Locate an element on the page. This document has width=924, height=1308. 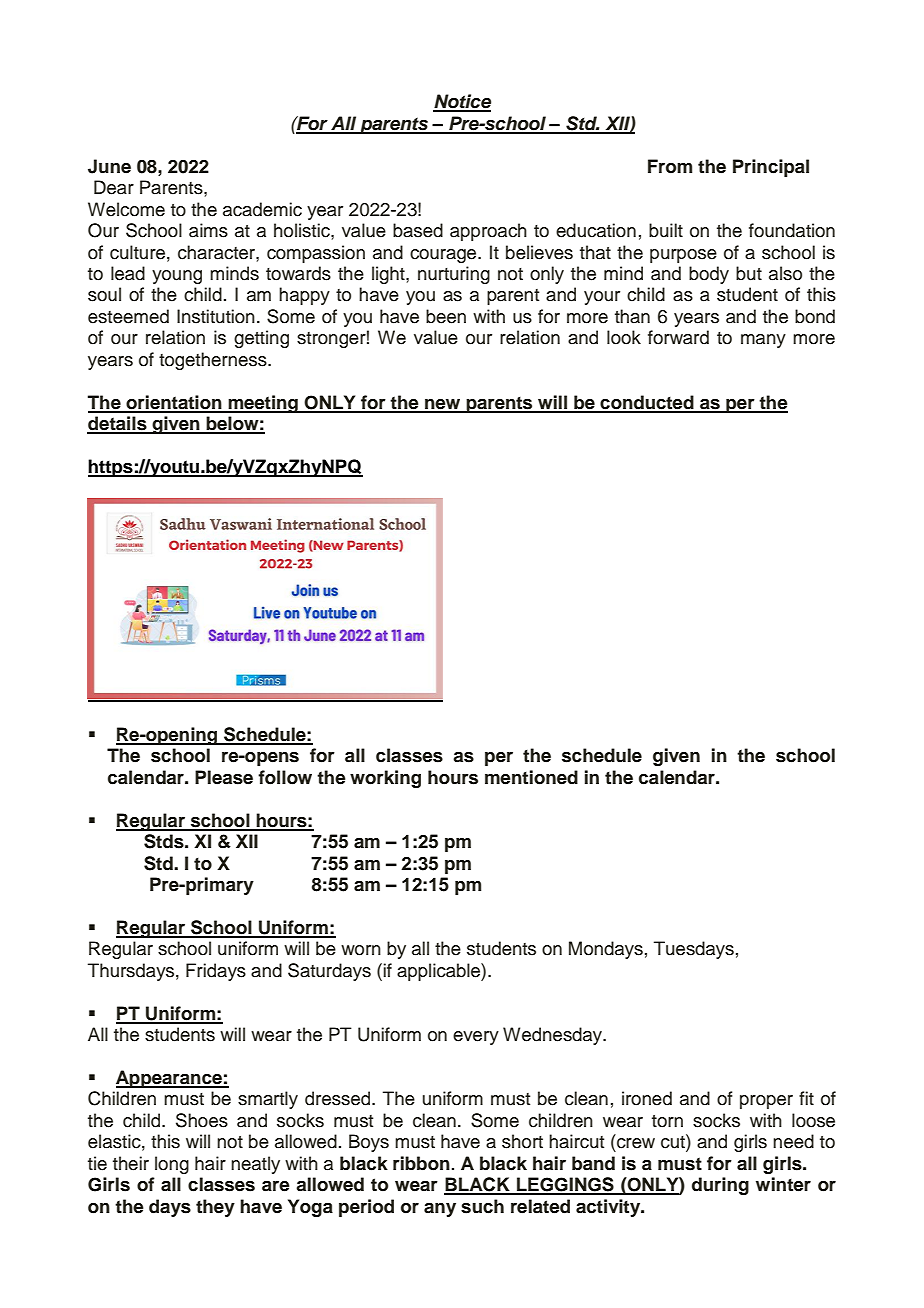
many is located at coordinates (763, 341).
